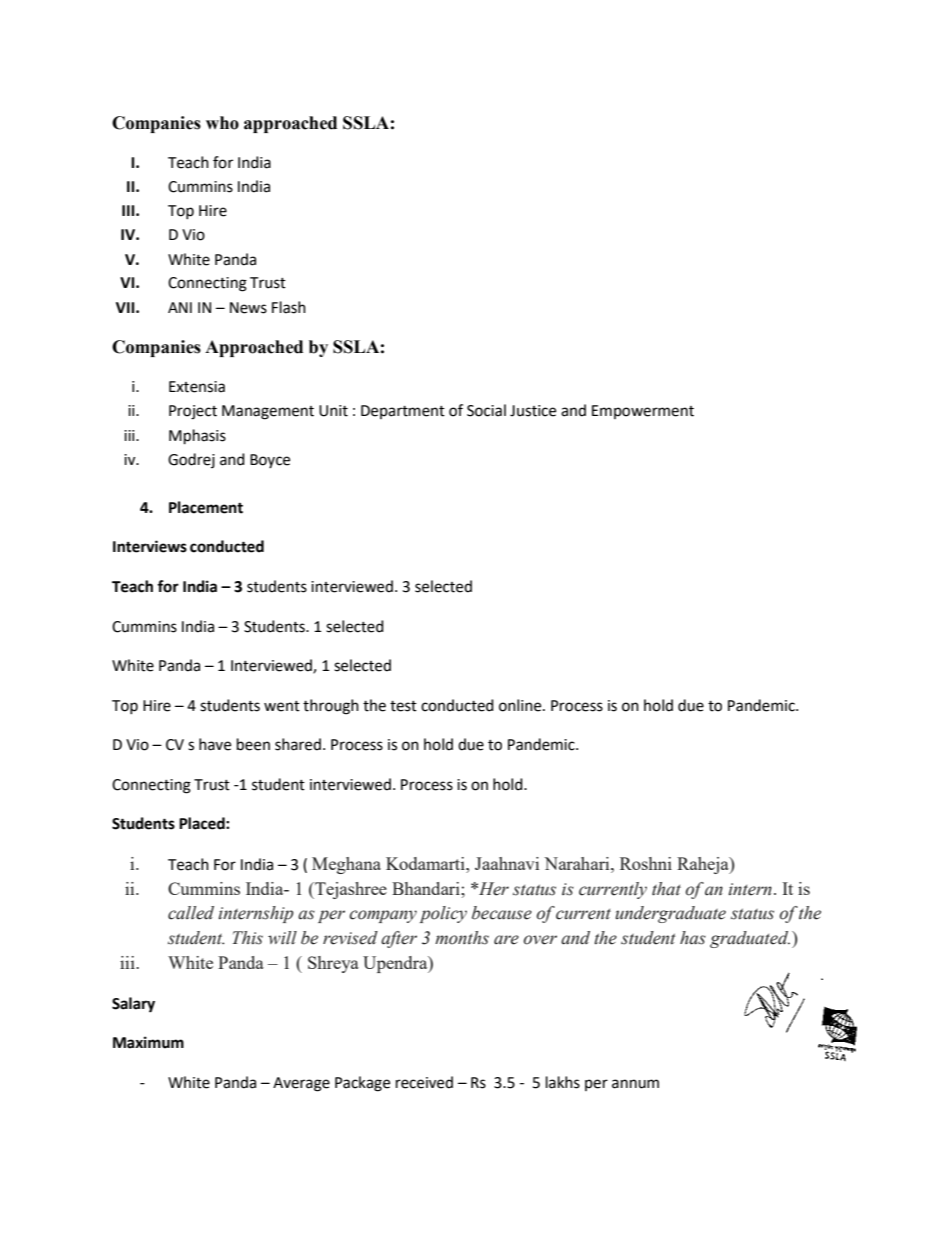 This page has width=952, height=1233. I want to click on Empowerment, so click(643, 412).
